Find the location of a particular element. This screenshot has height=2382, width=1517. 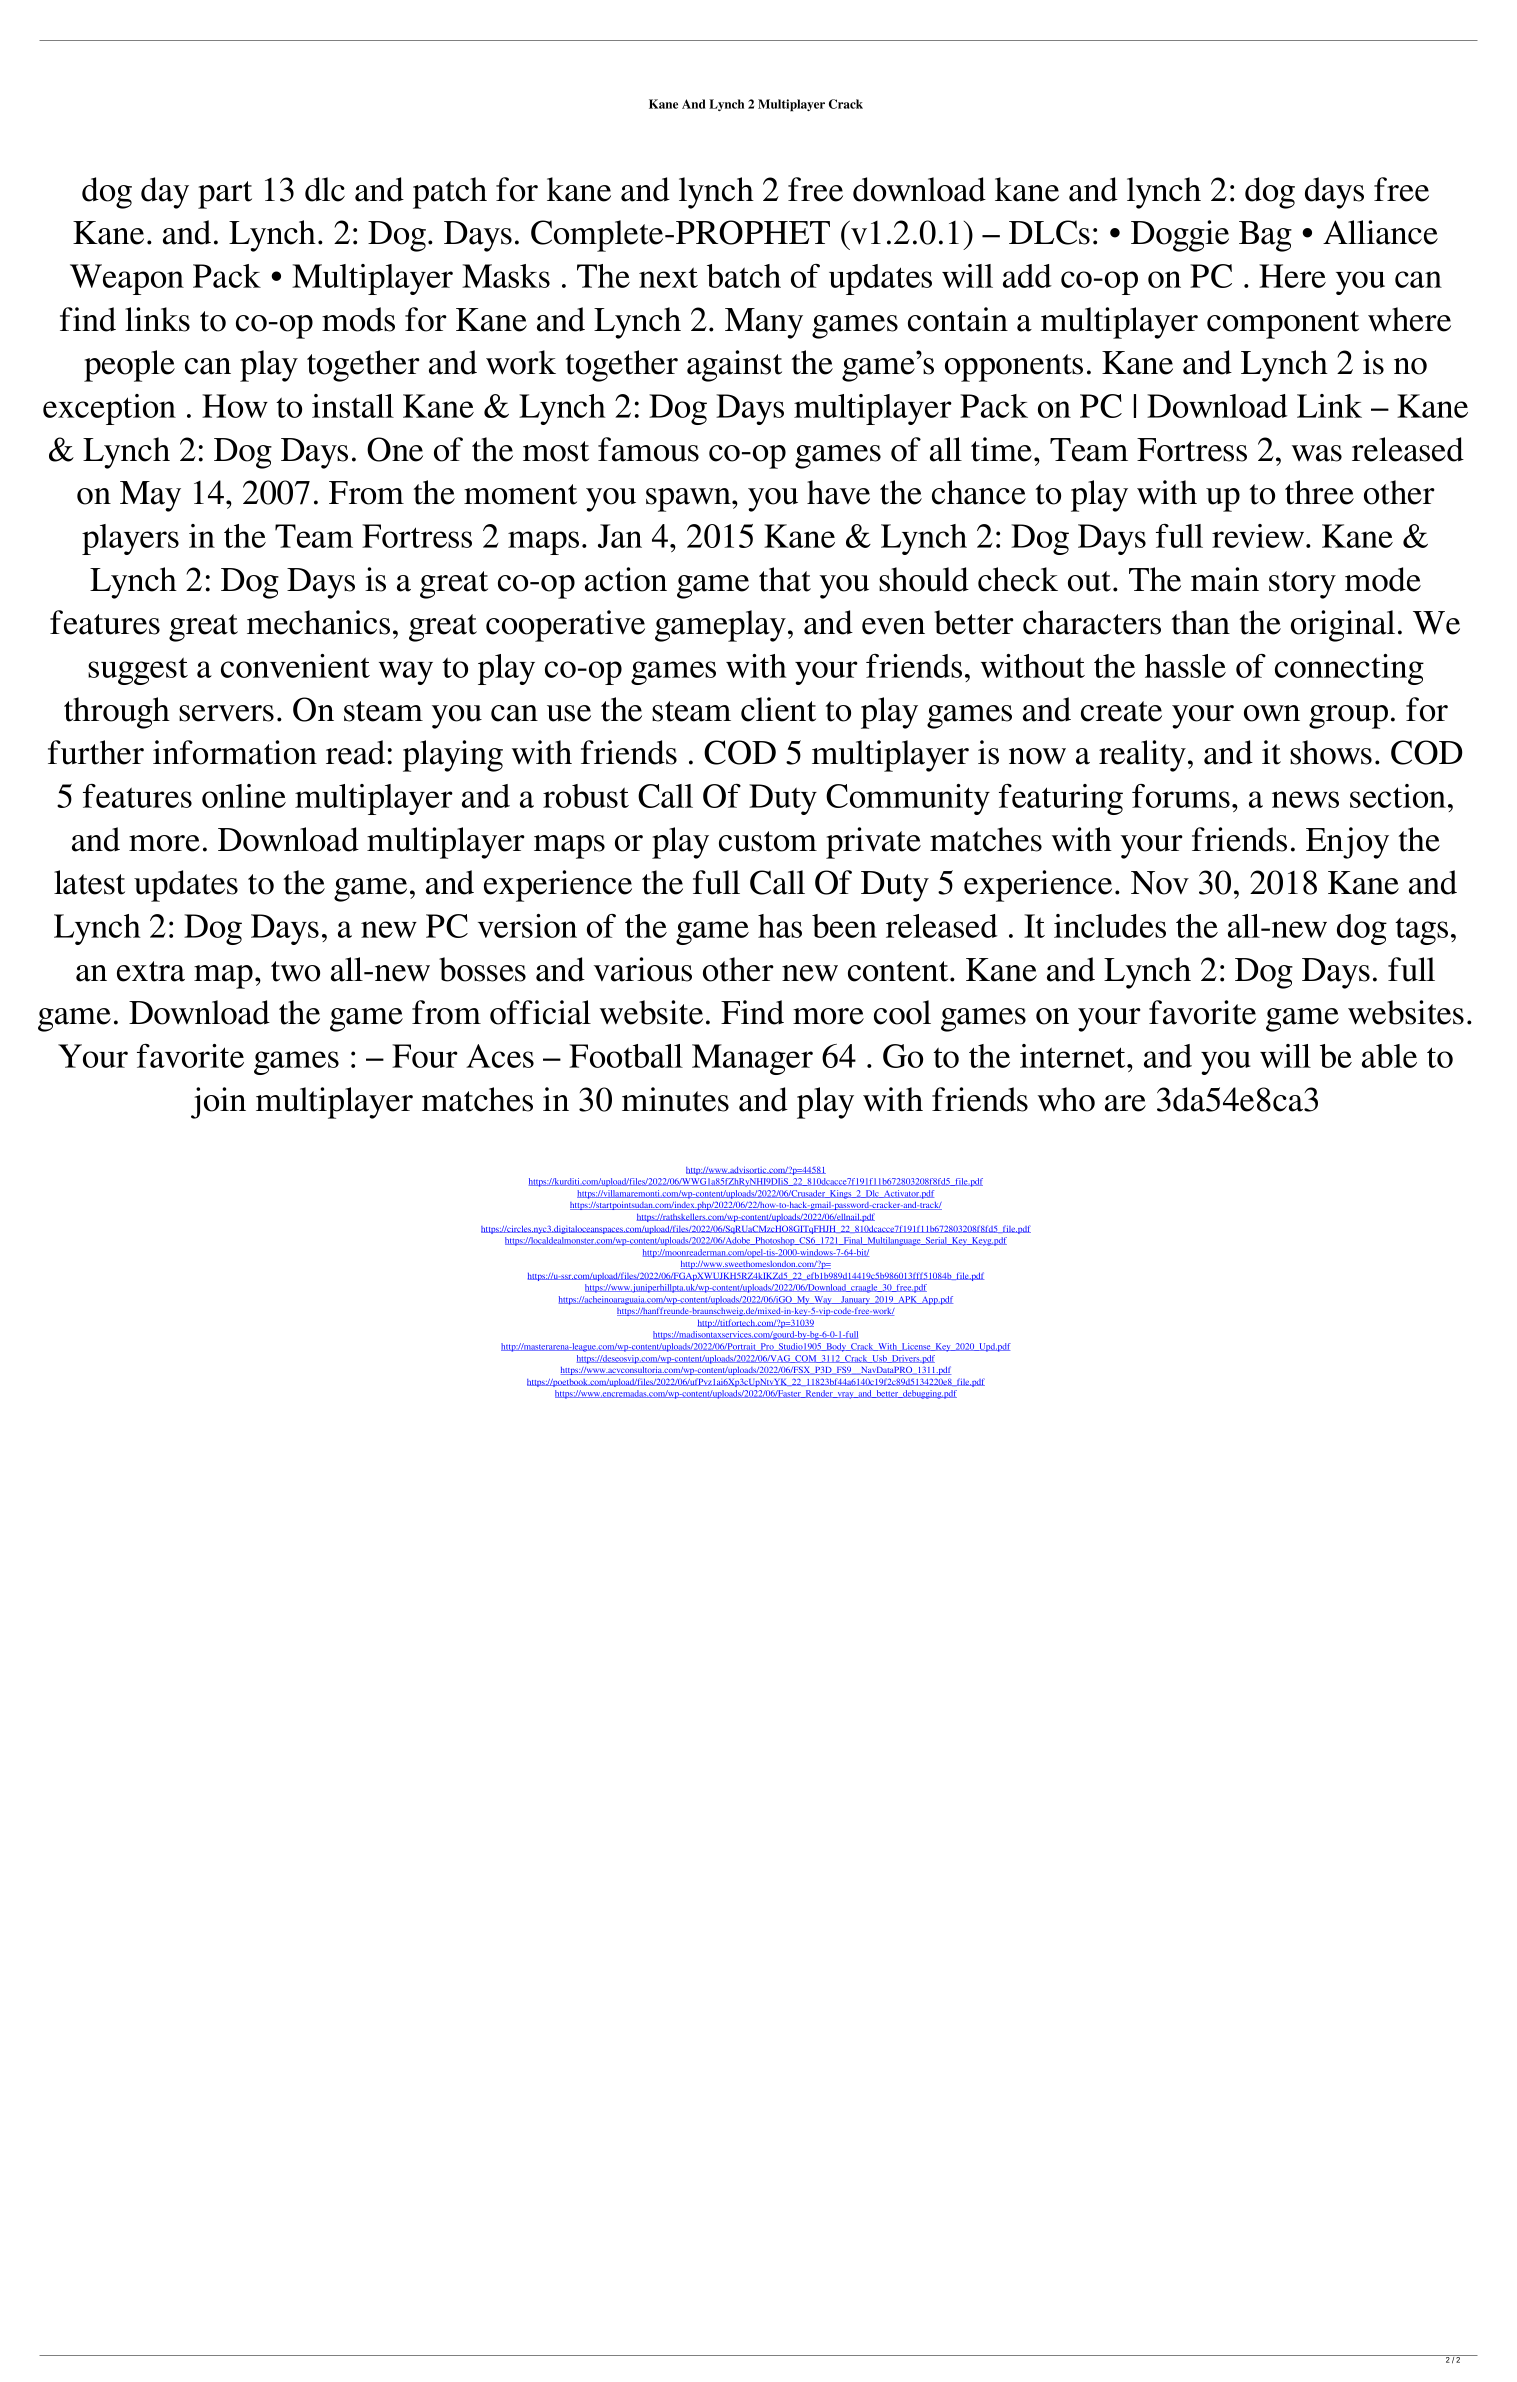

batch is located at coordinates (744, 276).
